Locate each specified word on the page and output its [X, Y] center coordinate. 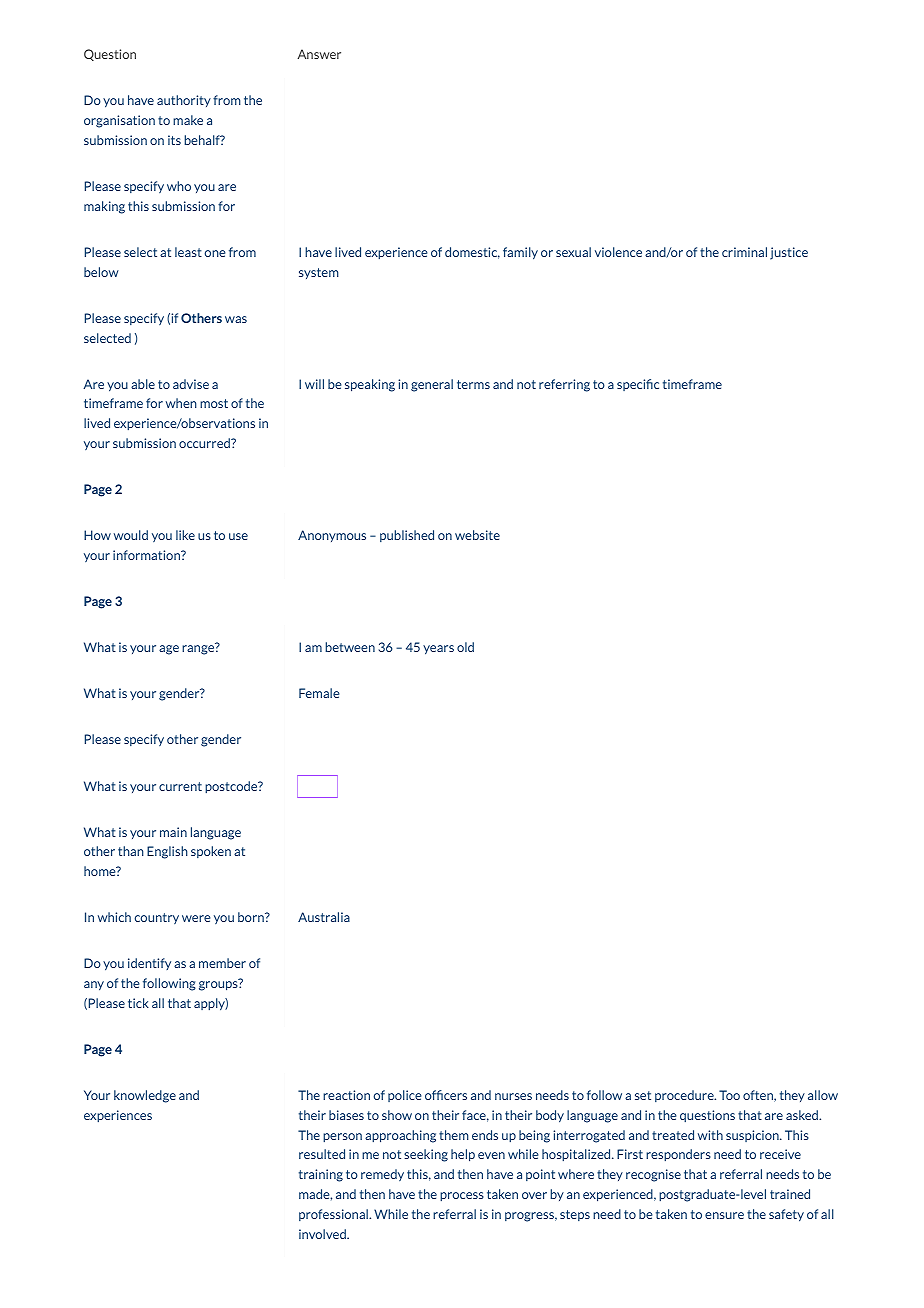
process [462, 1196]
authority [184, 101]
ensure [724, 1215]
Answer [319, 54]
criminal [744, 252]
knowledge [145, 1096]
